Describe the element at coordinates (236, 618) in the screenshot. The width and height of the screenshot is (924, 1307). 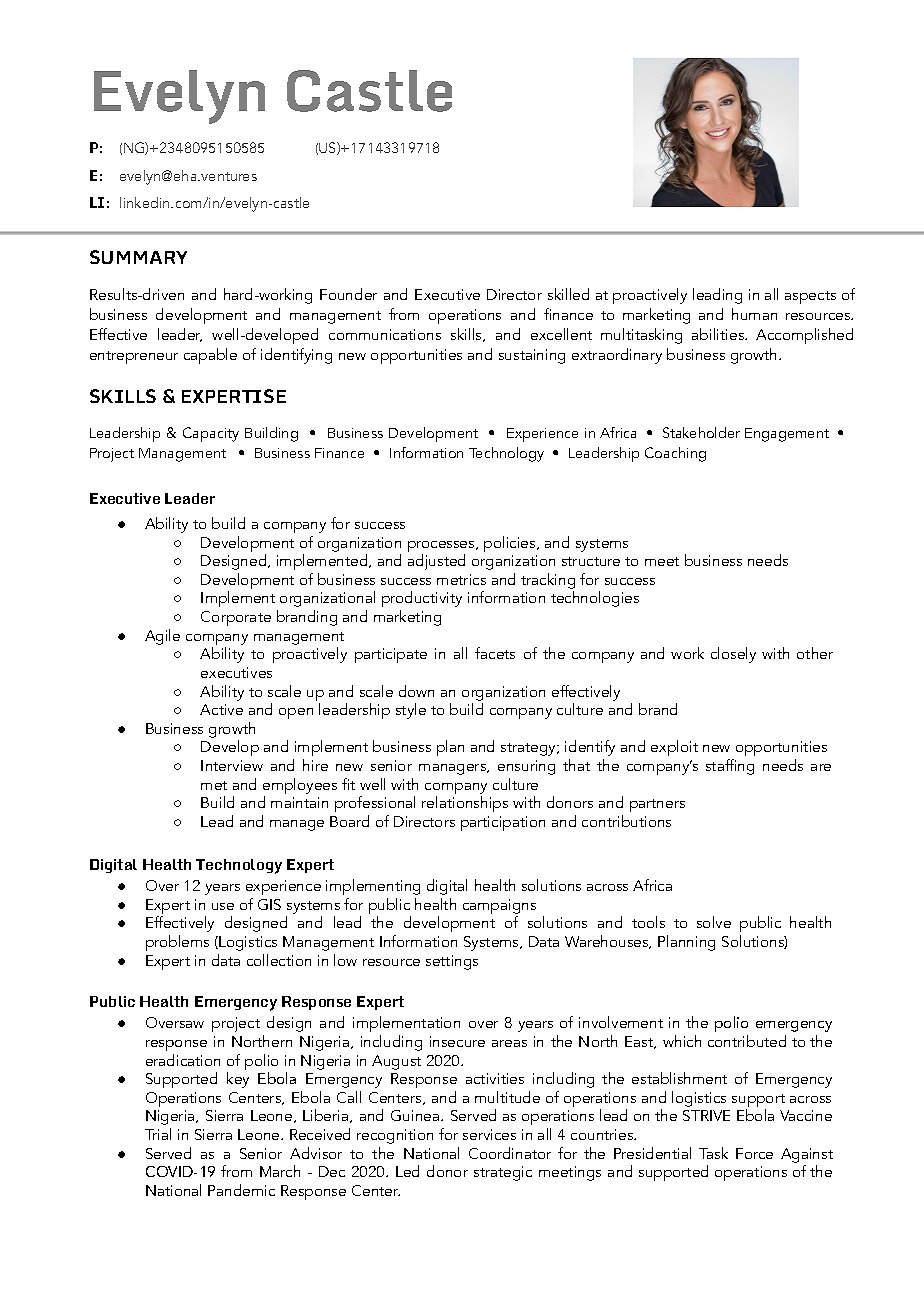
I see `Corporate` at that location.
